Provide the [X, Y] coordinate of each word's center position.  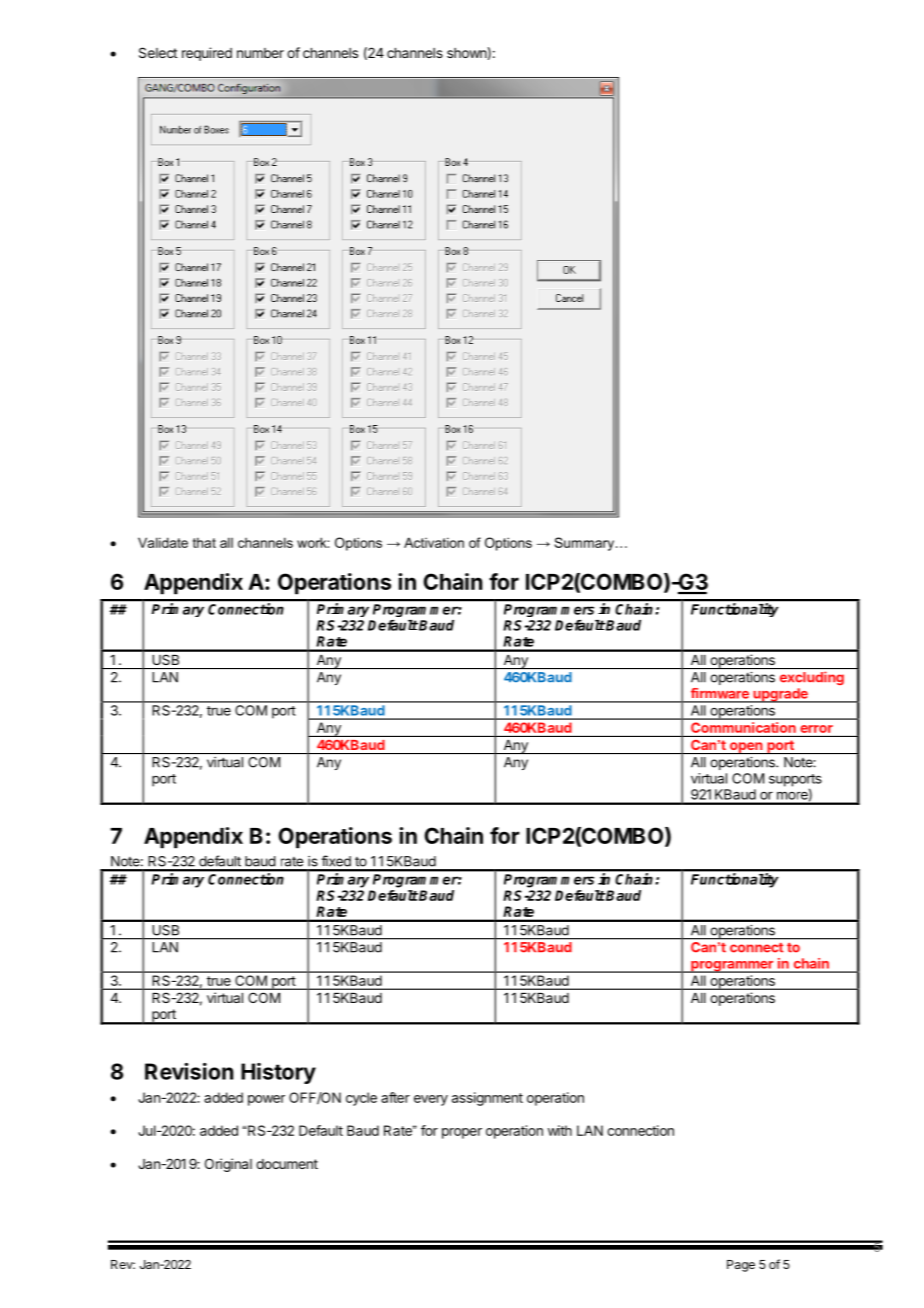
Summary [586, 544]
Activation [434, 542]
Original [228, 1165]
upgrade [780, 695]
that [204, 542]
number [260, 53]
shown [467, 53]
